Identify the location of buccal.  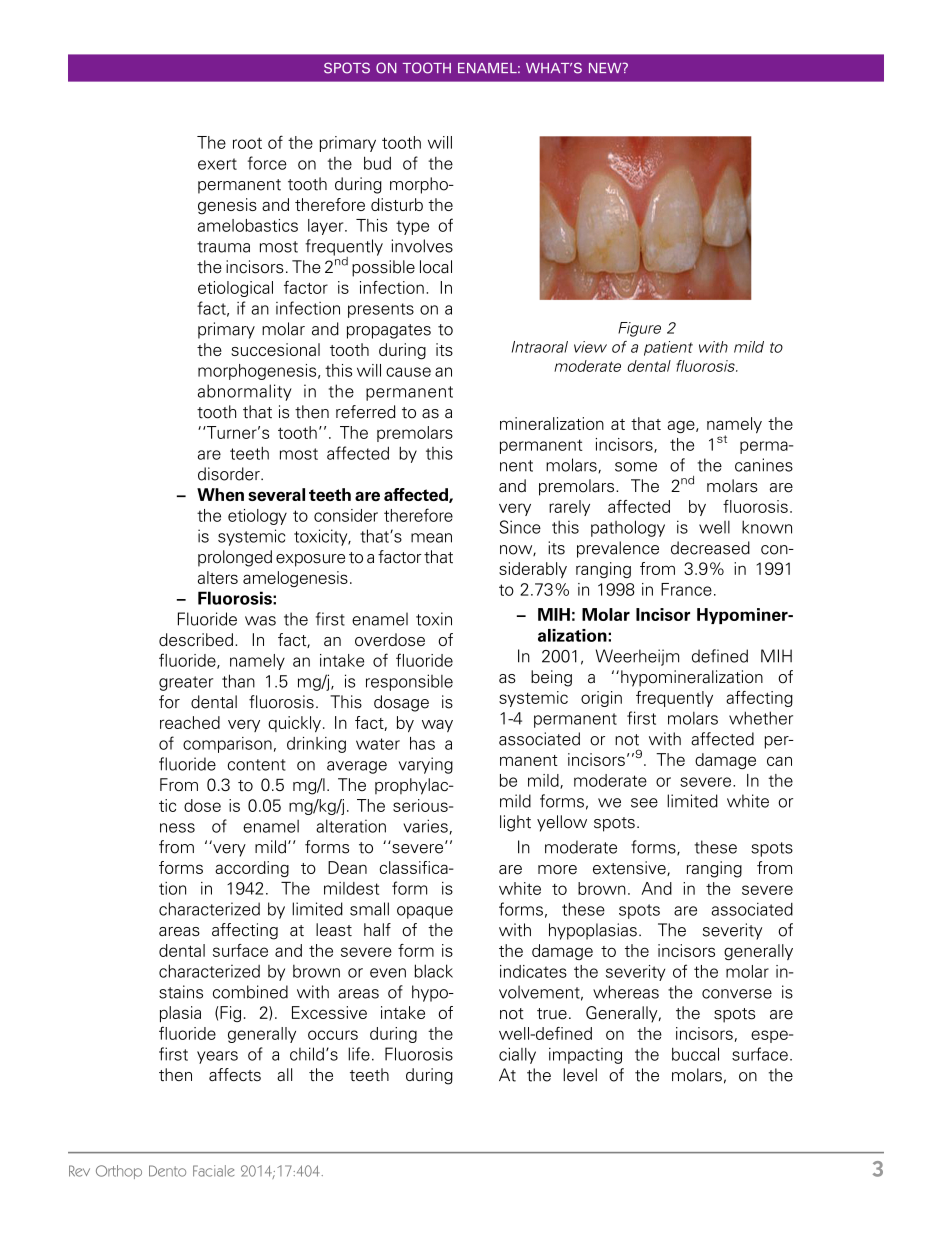
(695, 1054).
